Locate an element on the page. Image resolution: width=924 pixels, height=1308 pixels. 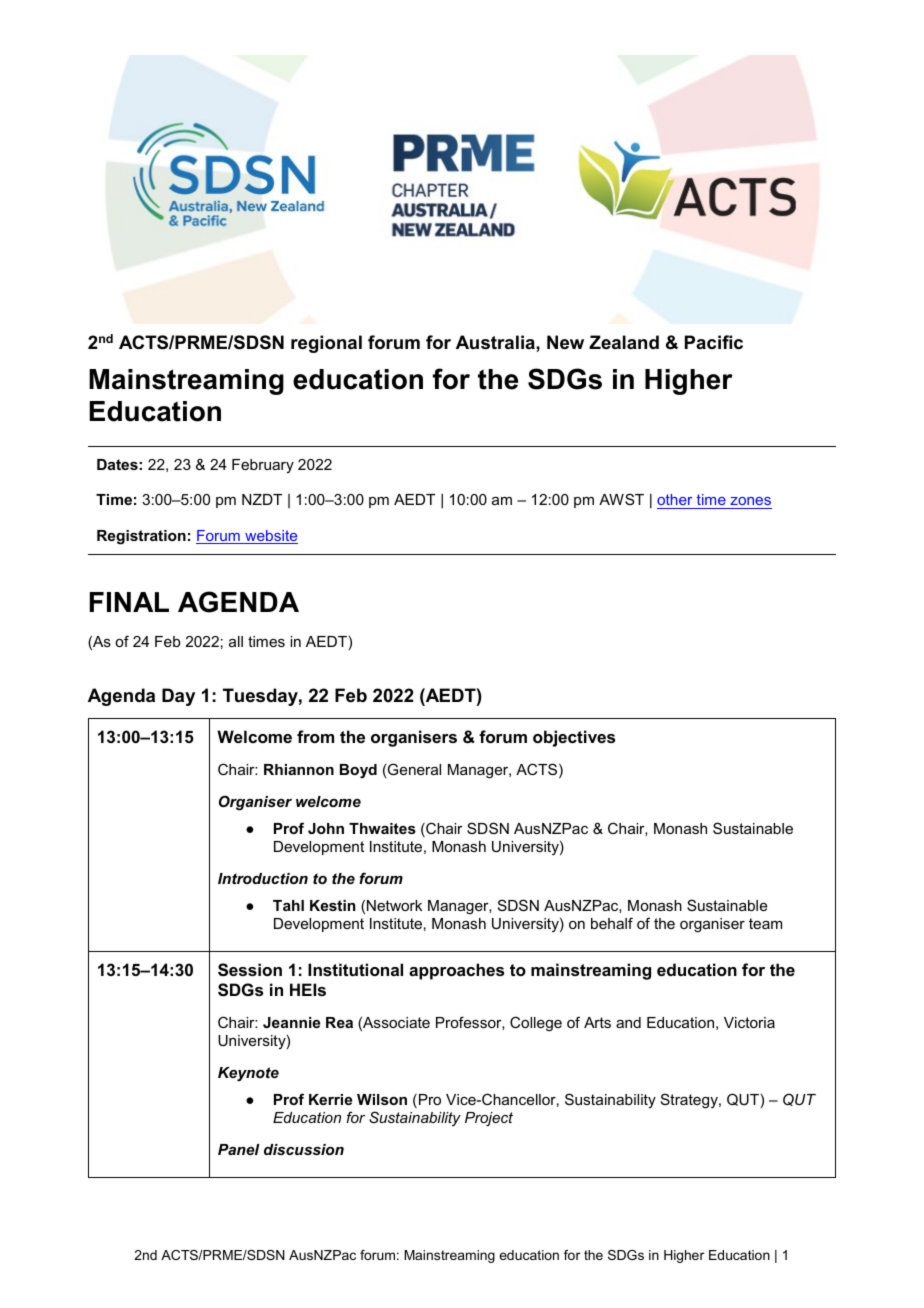
Australia is located at coordinates (496, 342).
